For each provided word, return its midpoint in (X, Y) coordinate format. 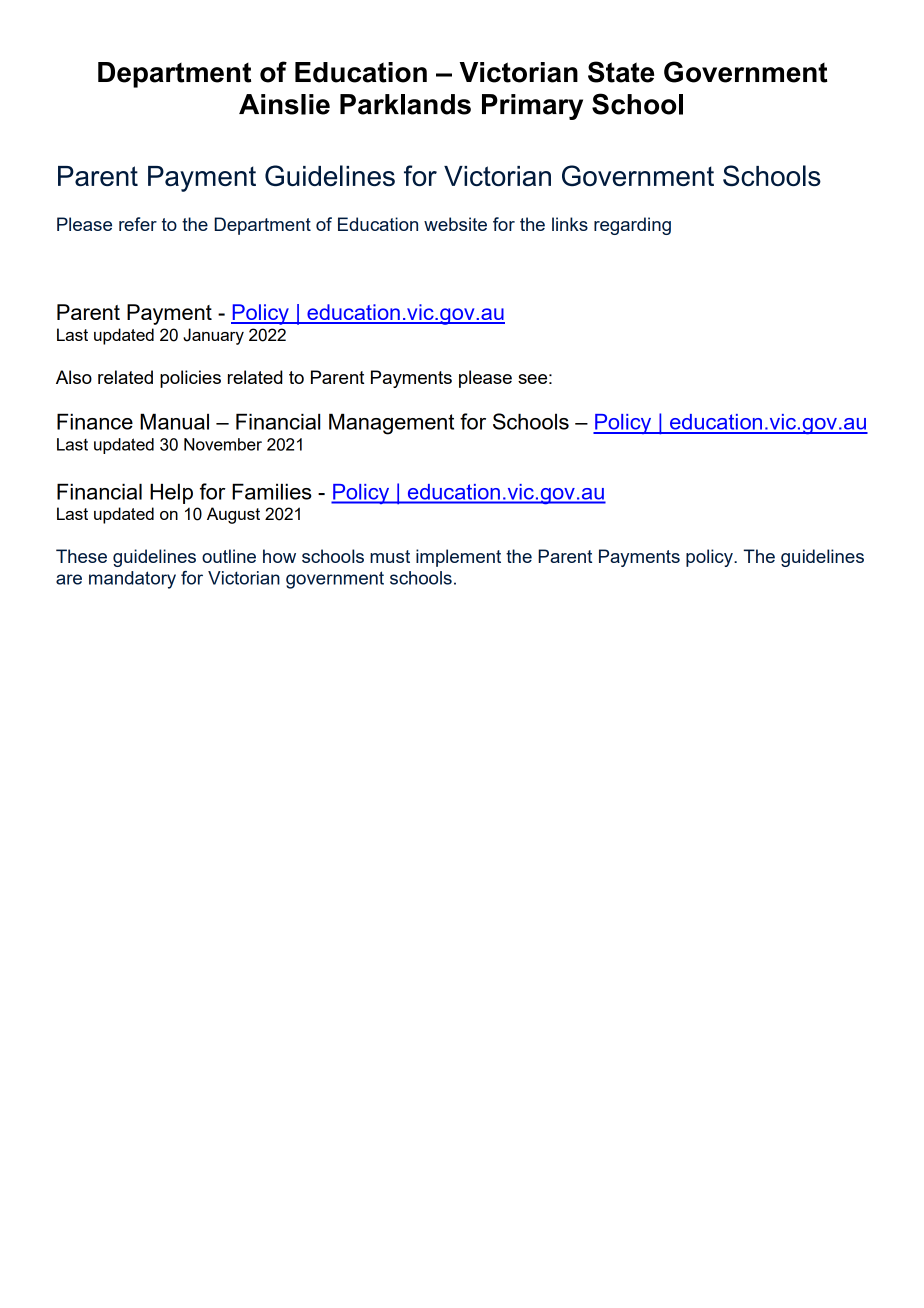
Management (391, 424)
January (213, 336)
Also (74, 377)
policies (190, 379)
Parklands (405, 104)
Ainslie (284, 104)
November (223, 444)
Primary (532, 107)
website (455, 224)
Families (272, 491)
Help (171, 493)
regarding (632, 226)
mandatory (132, 580)
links (570, 224)
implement (458, 558)
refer (138, 224)
